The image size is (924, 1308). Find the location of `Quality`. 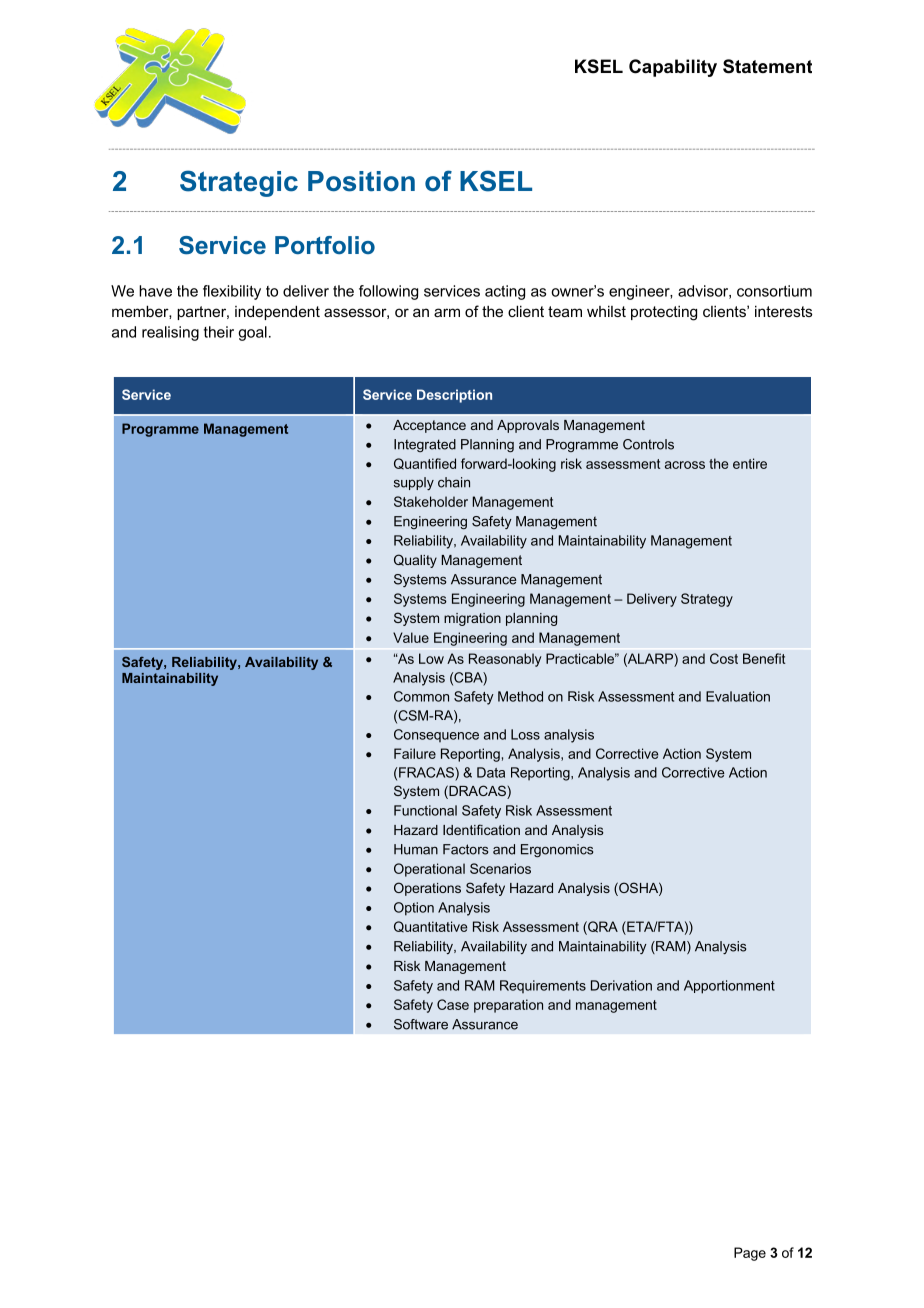

Quality is located at coordinates (415, 561).
